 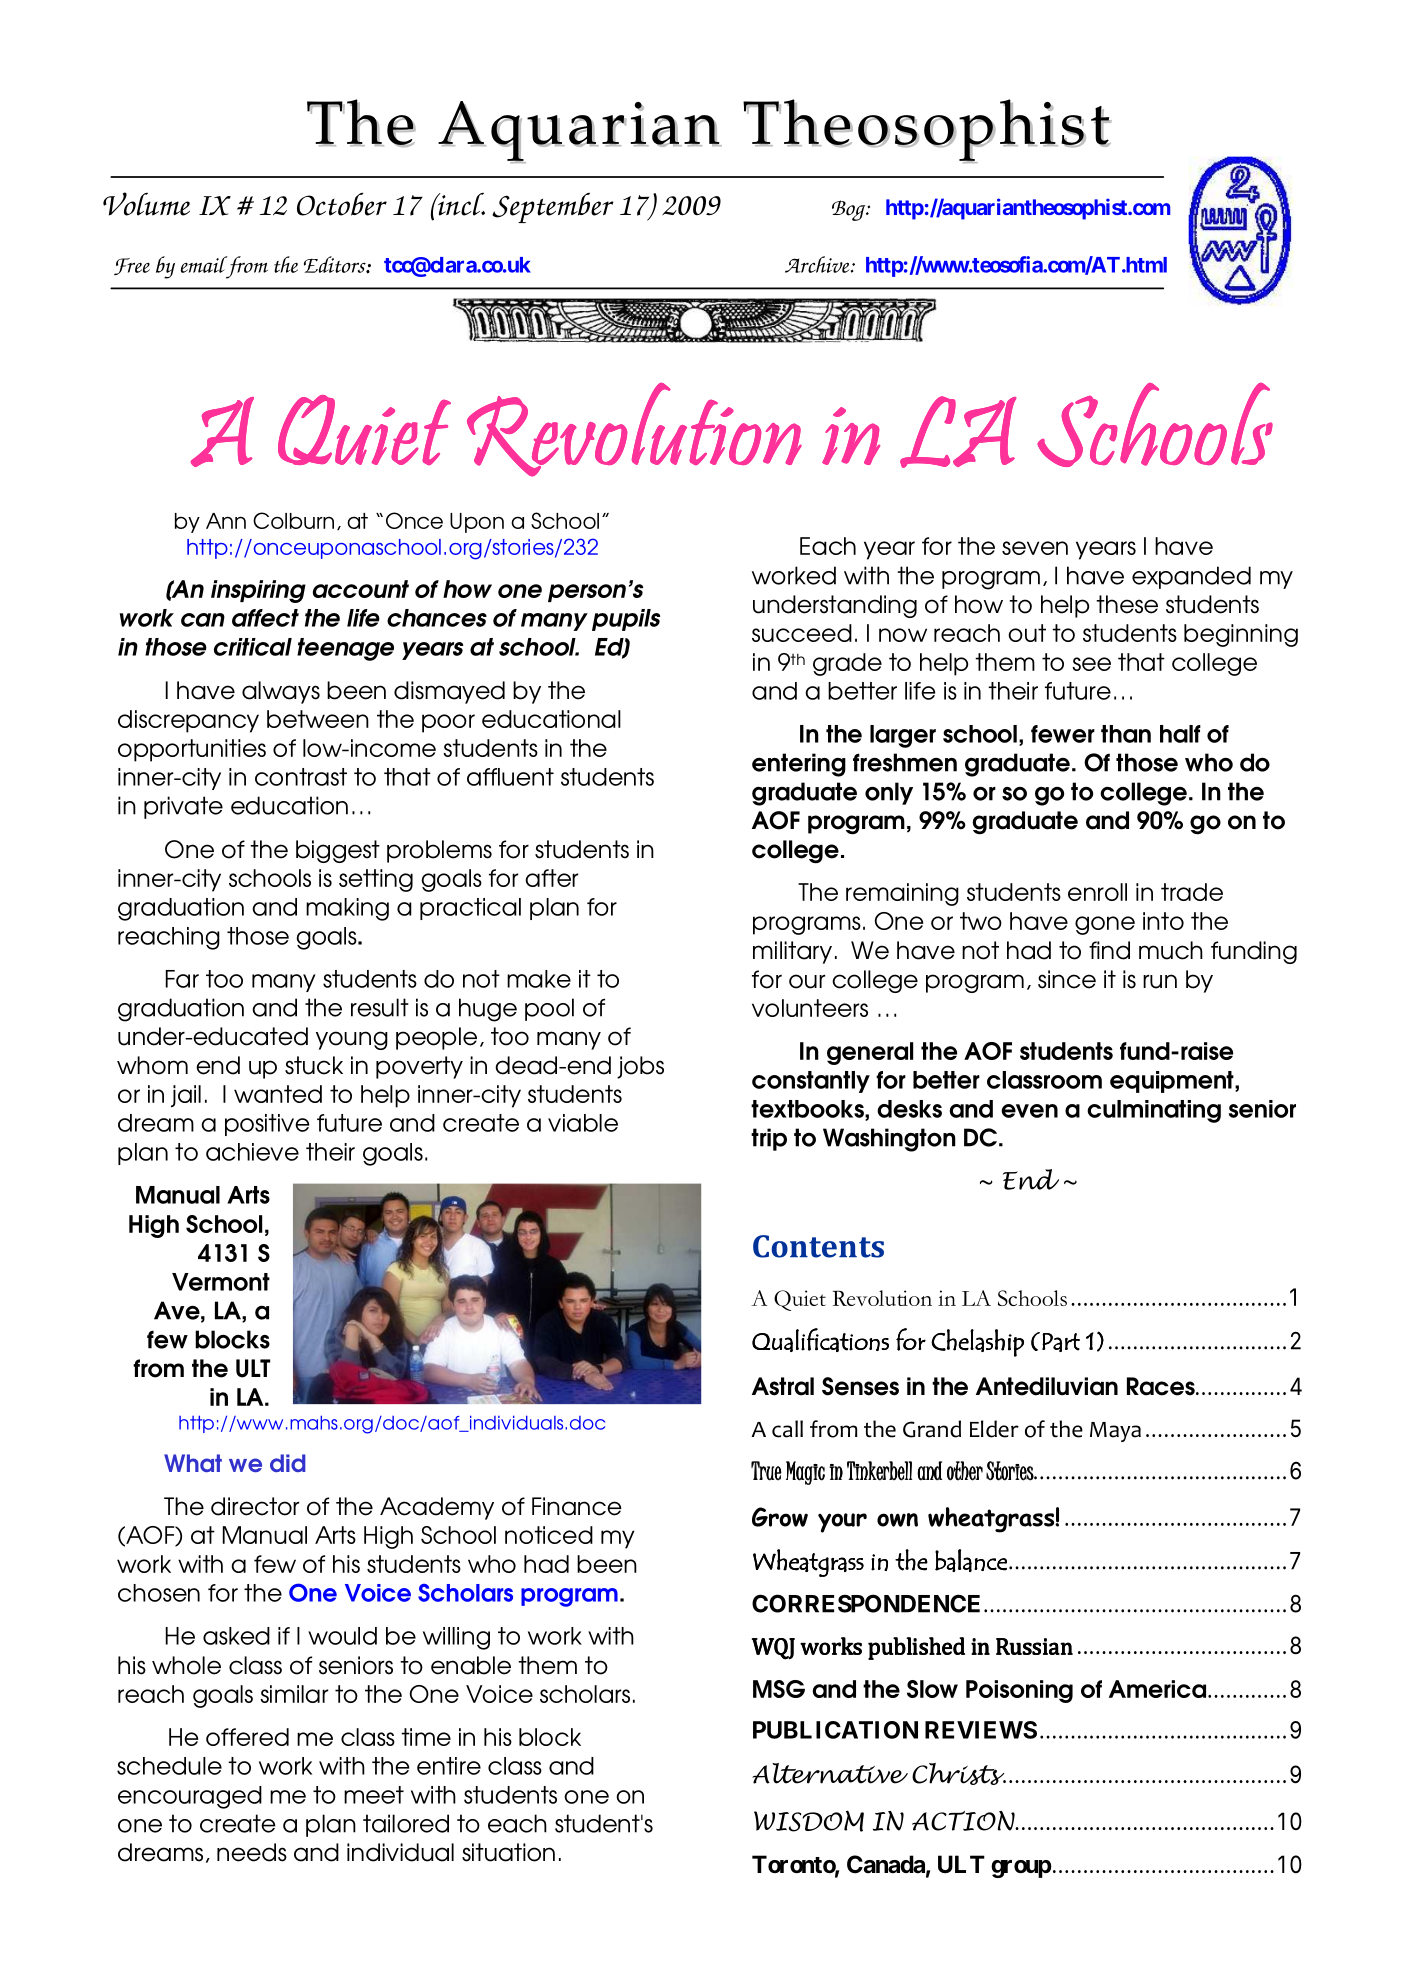 What do you see at coordinates (342, 204) in the image?
I see `October` at bounding box center [342, 204].
